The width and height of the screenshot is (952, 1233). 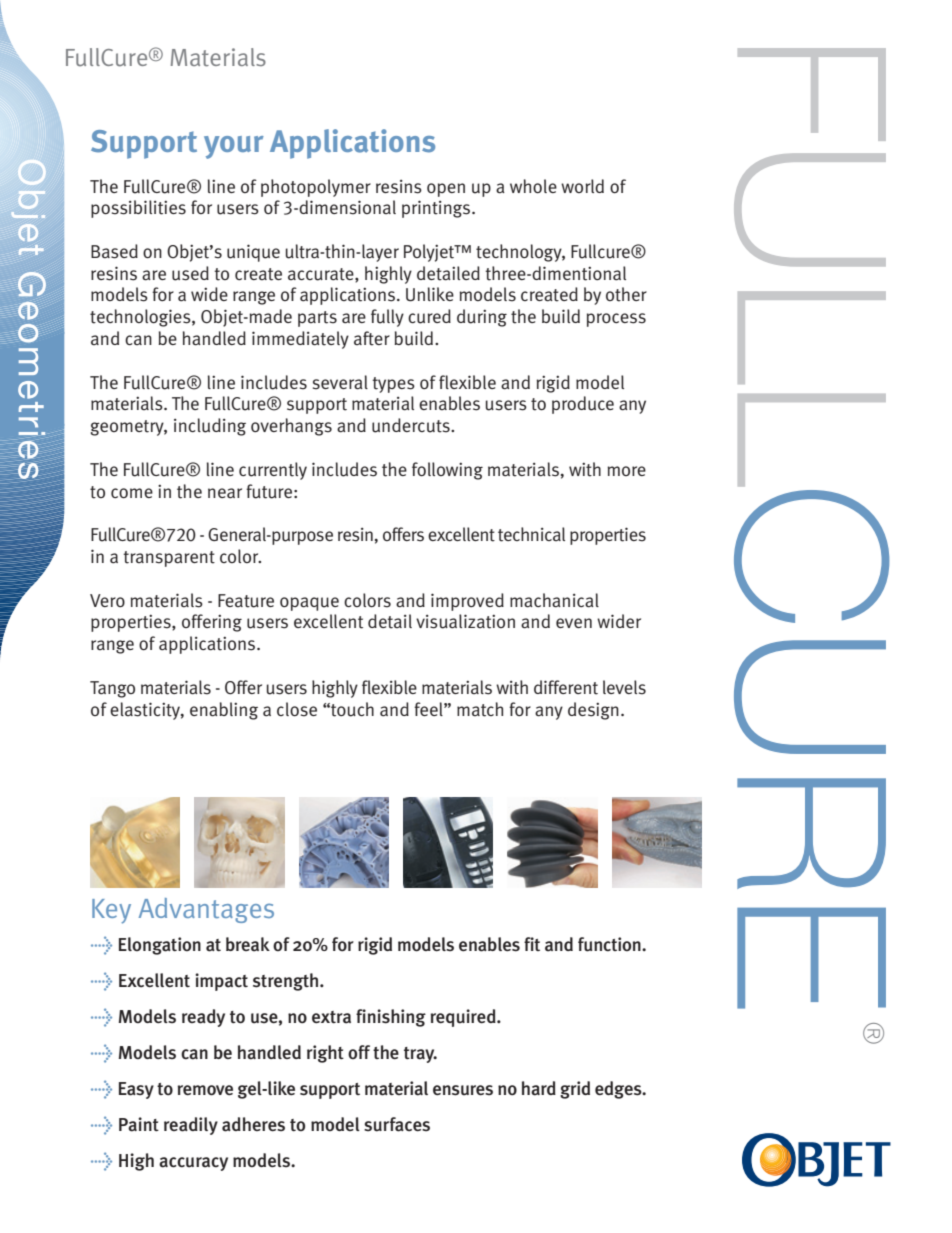 What do you see at coordinates (575, 1090) in the screenshot?
I see `grid` at bounding box center [575, 1090].
